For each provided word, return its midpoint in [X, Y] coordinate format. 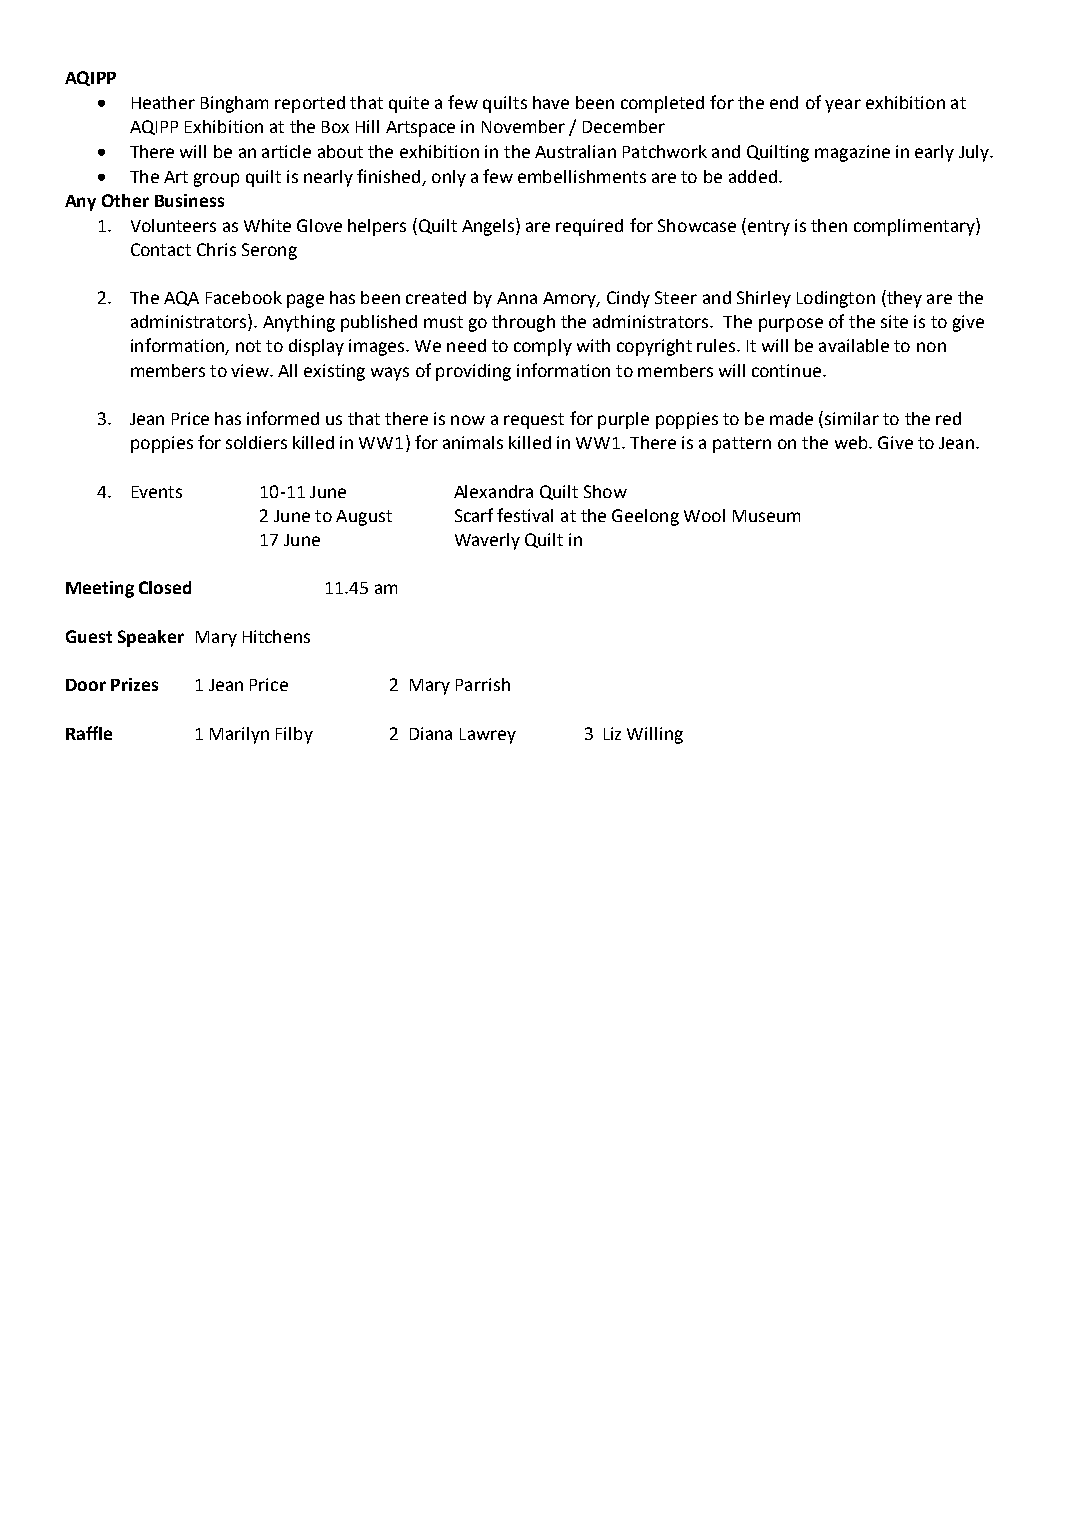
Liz [612, 733]
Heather [163, 102]
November [523, 126]
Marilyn [239, 735]
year [843, 106]
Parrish [483, 684]
